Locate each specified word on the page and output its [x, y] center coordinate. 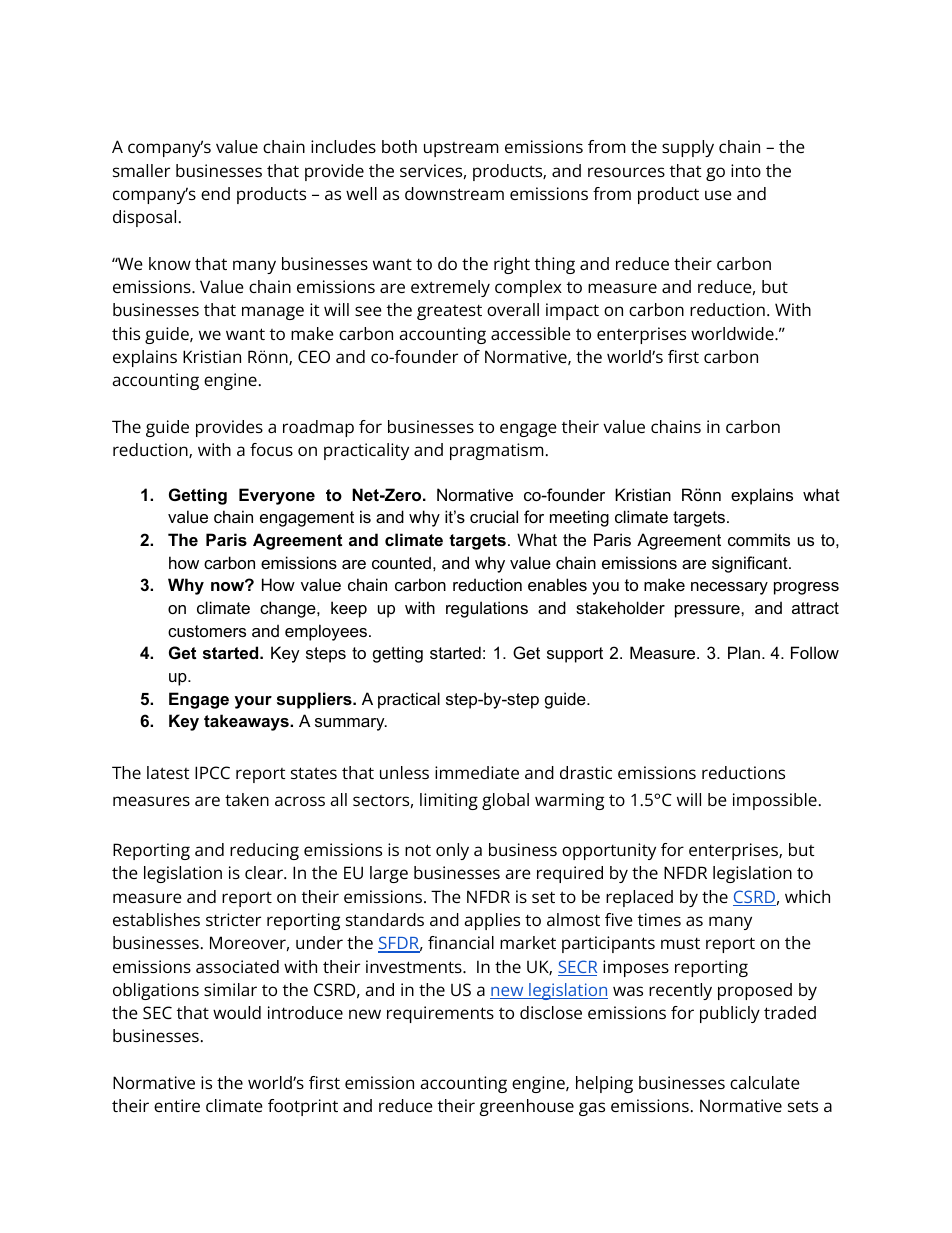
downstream [454, 193]
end [215, 193]
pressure [708, 611]
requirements [440, 1014]
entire [177, 1105]
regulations [487, 609]
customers [207, 631]
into [746, 170]
